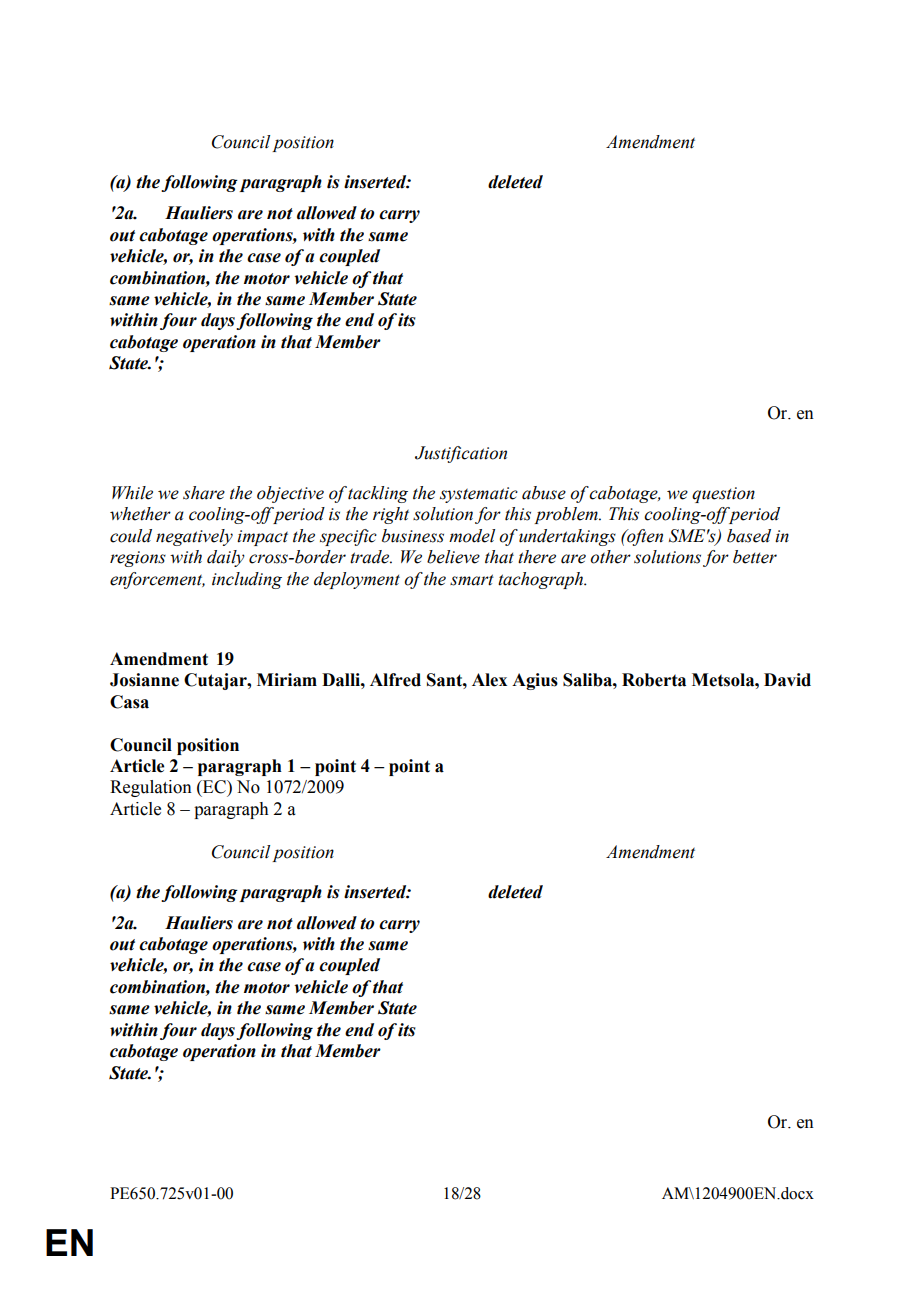  What do you see at coordinates (194, 537) in the image?
I see `negatively` at bounding box center [194, 537].
